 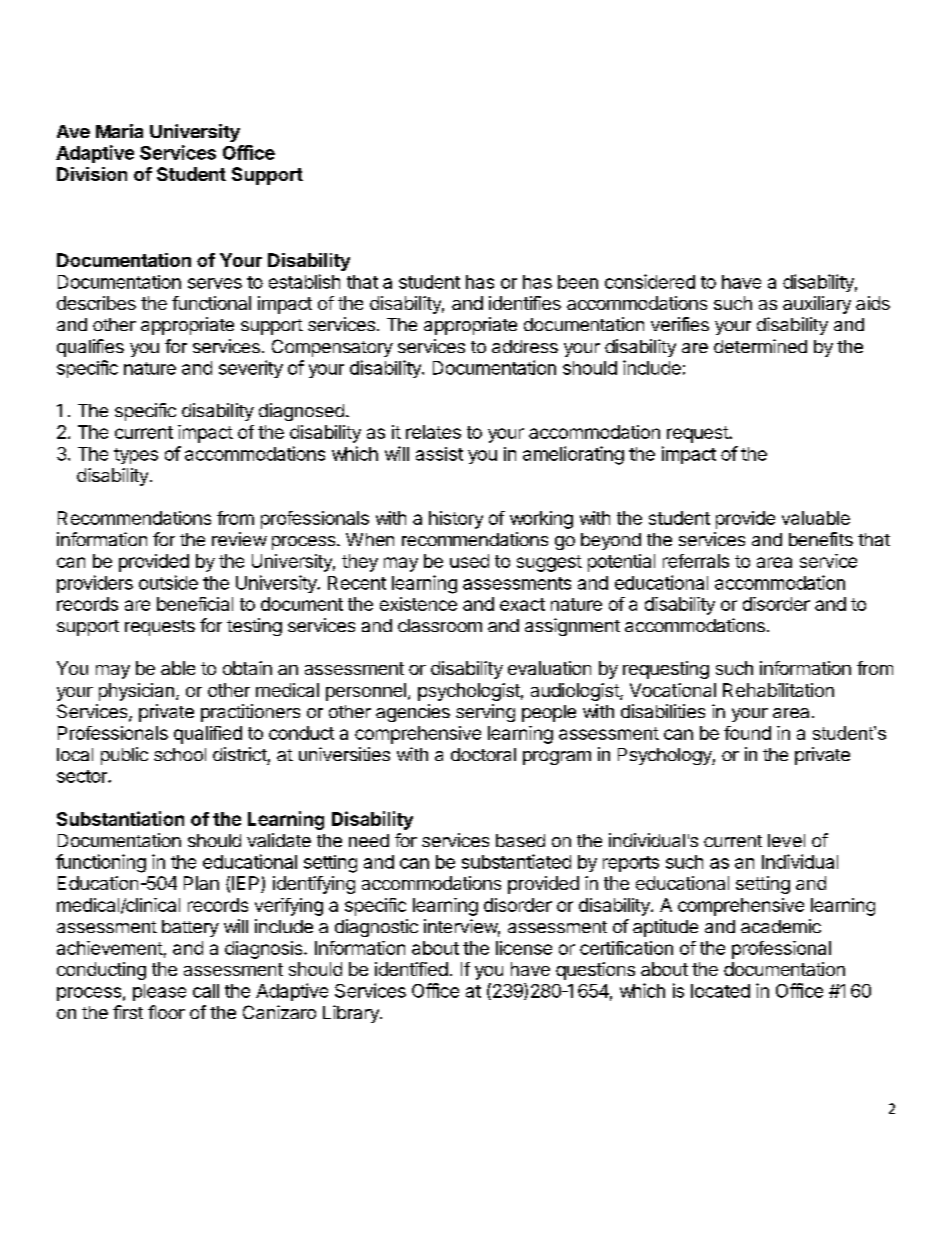 I want to click on located, so click(x=720, y=991).
